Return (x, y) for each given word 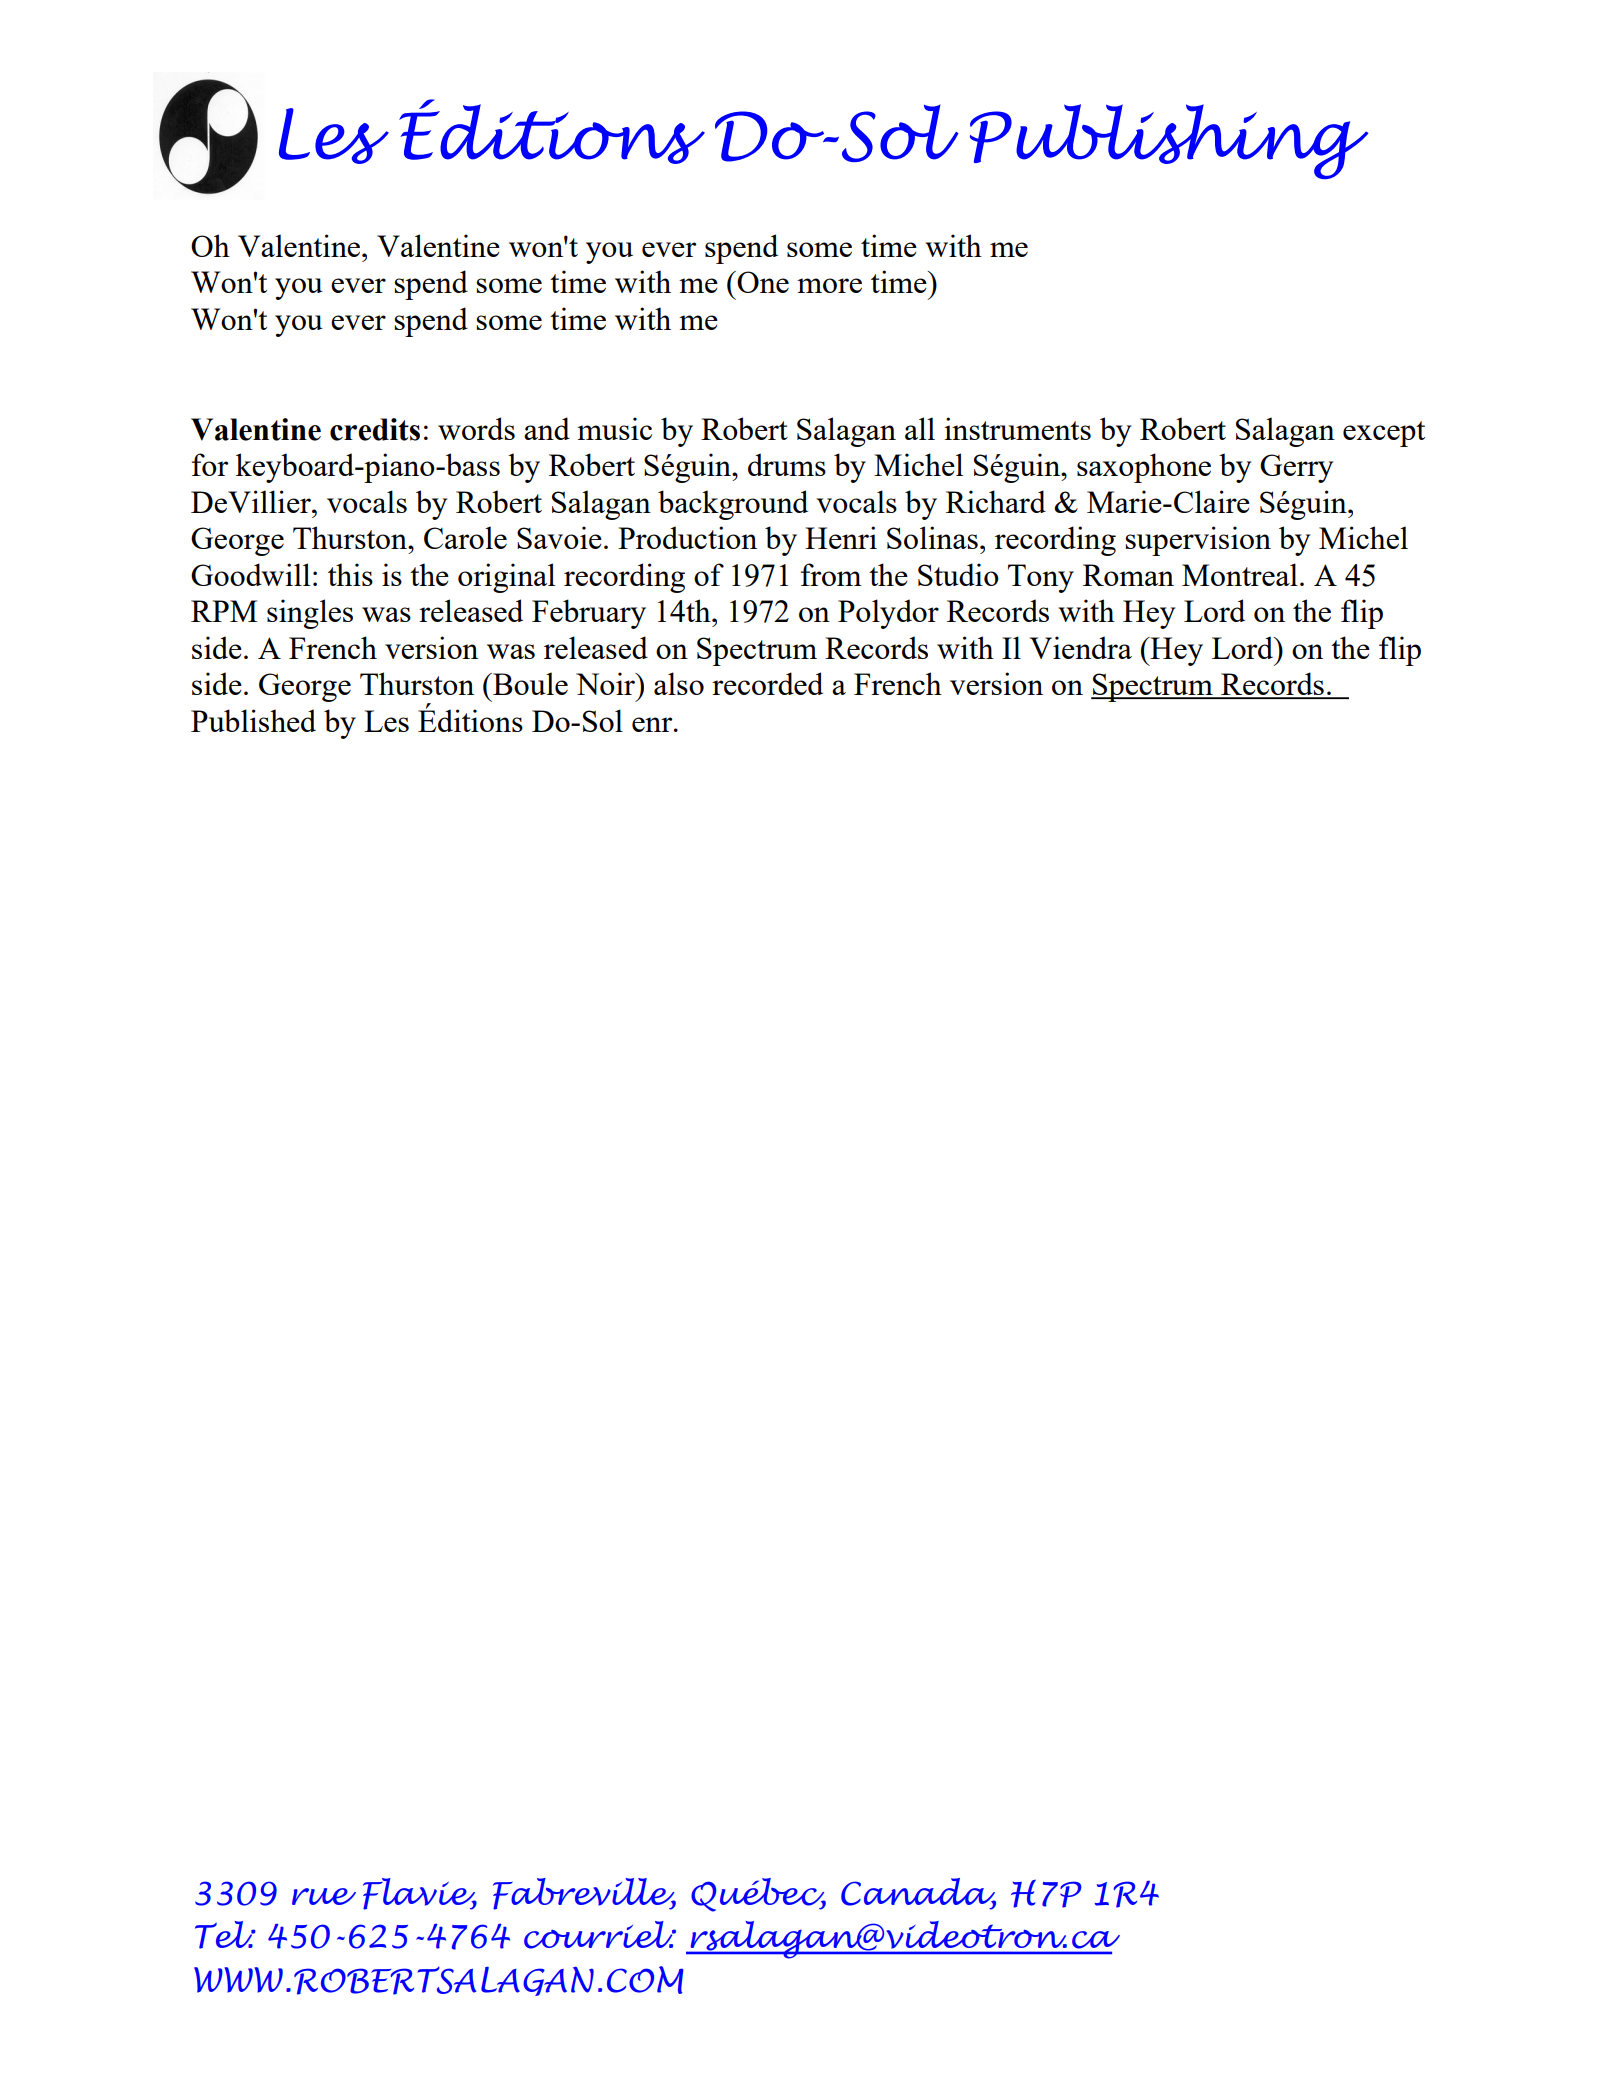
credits (375, 429)
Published (253, 720)
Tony (1041, 578)
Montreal (1240, 574)
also (679, 683)
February (589, 614)
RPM (224, 611)
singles (310, 614)
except (1384, 434)
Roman (1128, 575)
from (831, 574)
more (829, 285)
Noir (606, 683)
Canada (918, 1893)
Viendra (1081, 647)
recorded (767, 683)
